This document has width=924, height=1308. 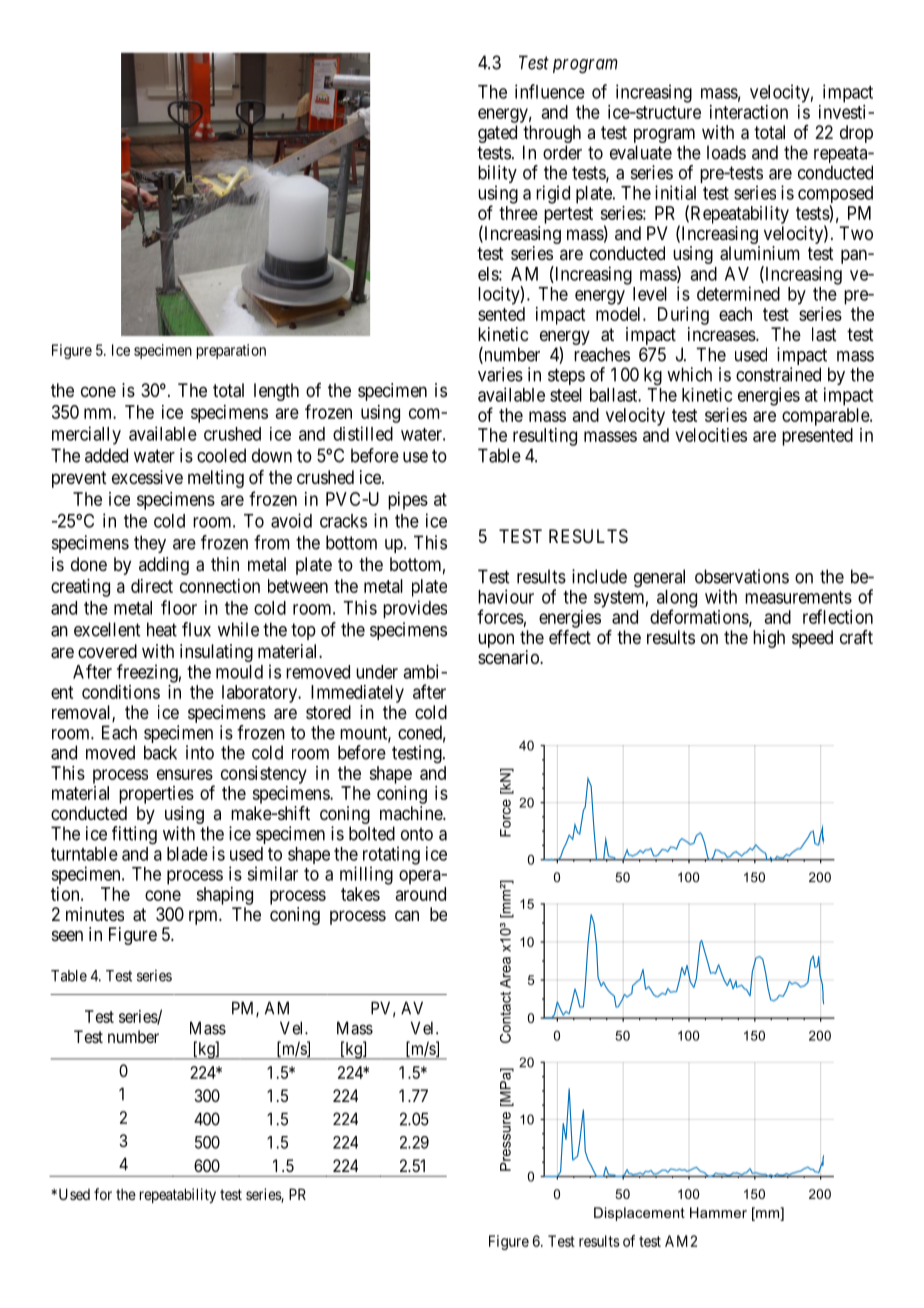 What do you see at coordinates (496, 640) in the document?
I see `upon` at bounding box center [496, 640].
